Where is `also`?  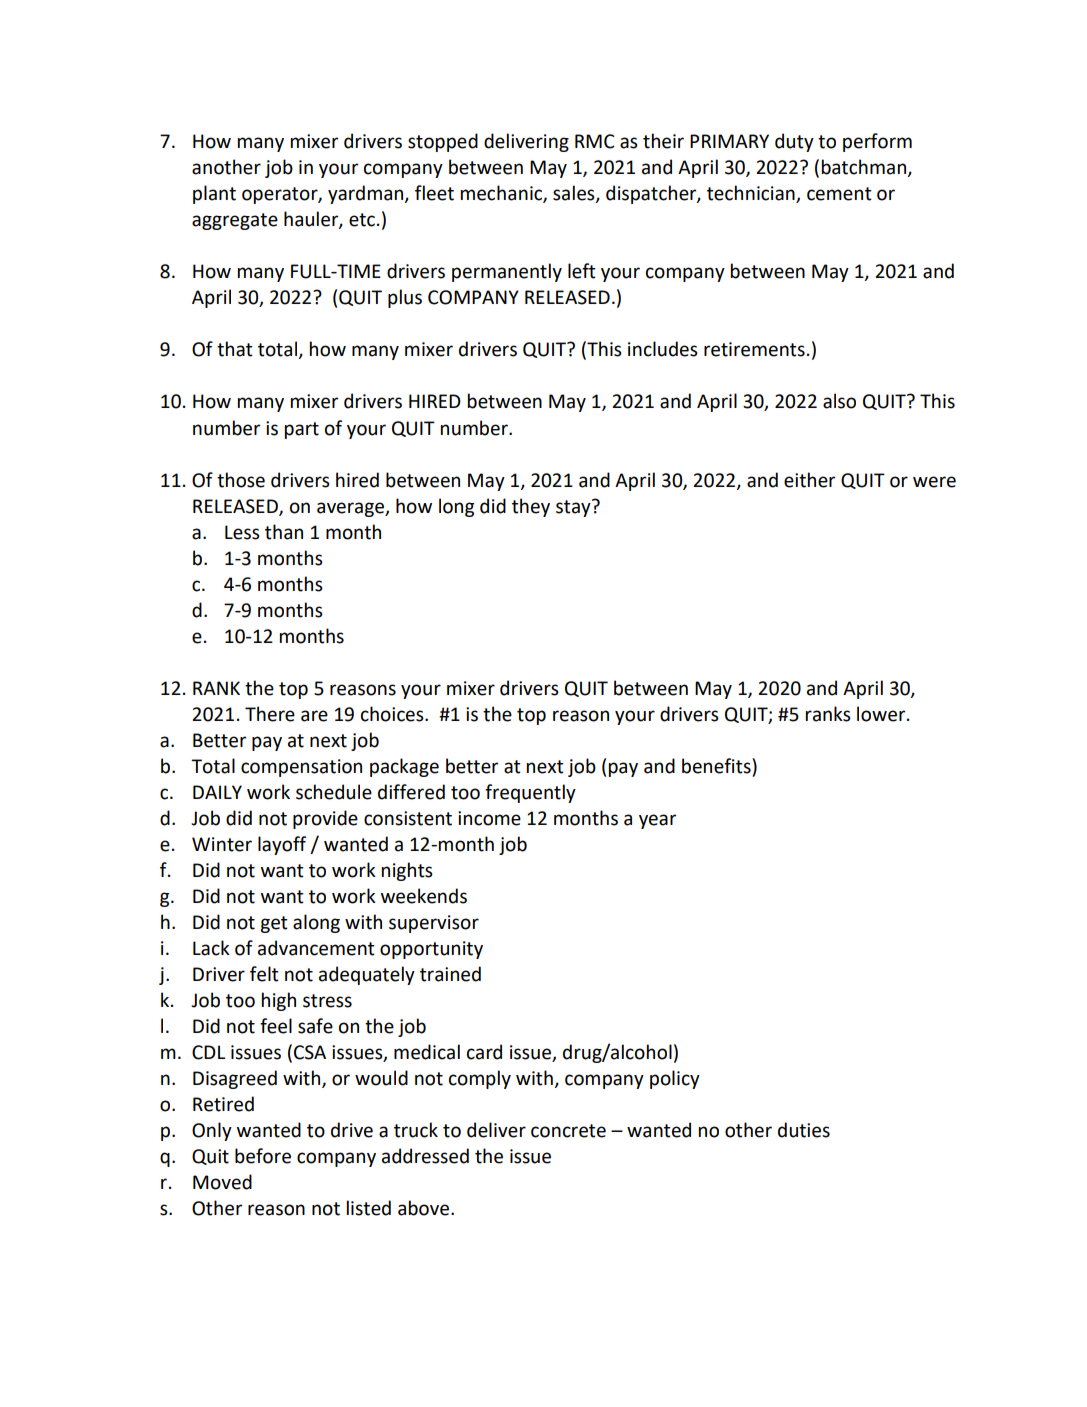
also is located at coordinates (839, 401).
